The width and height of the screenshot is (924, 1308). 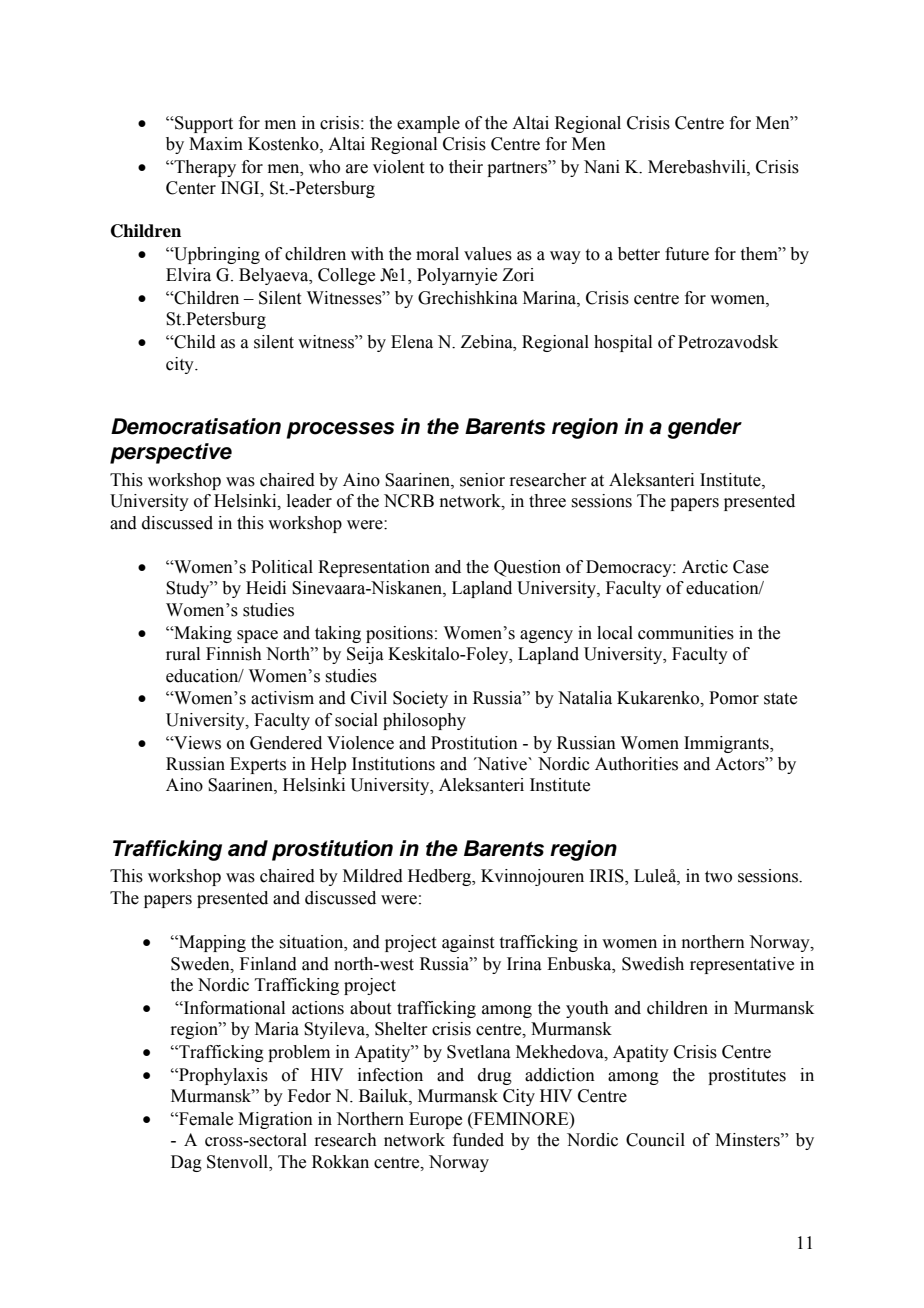 I want to click on Maxim, so click(x=216, y=144).
